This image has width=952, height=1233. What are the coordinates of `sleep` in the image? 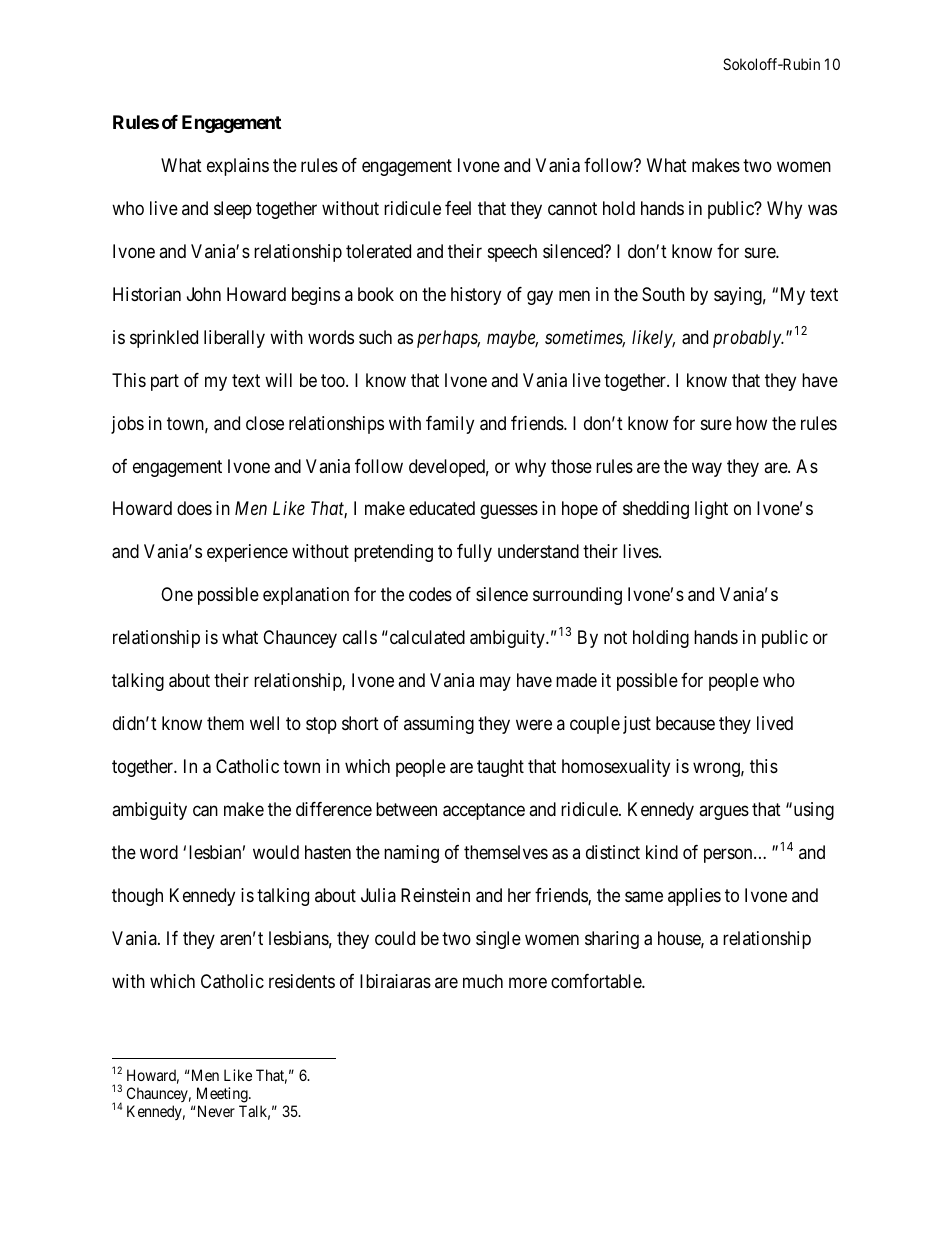 It's located at (233, 210).
